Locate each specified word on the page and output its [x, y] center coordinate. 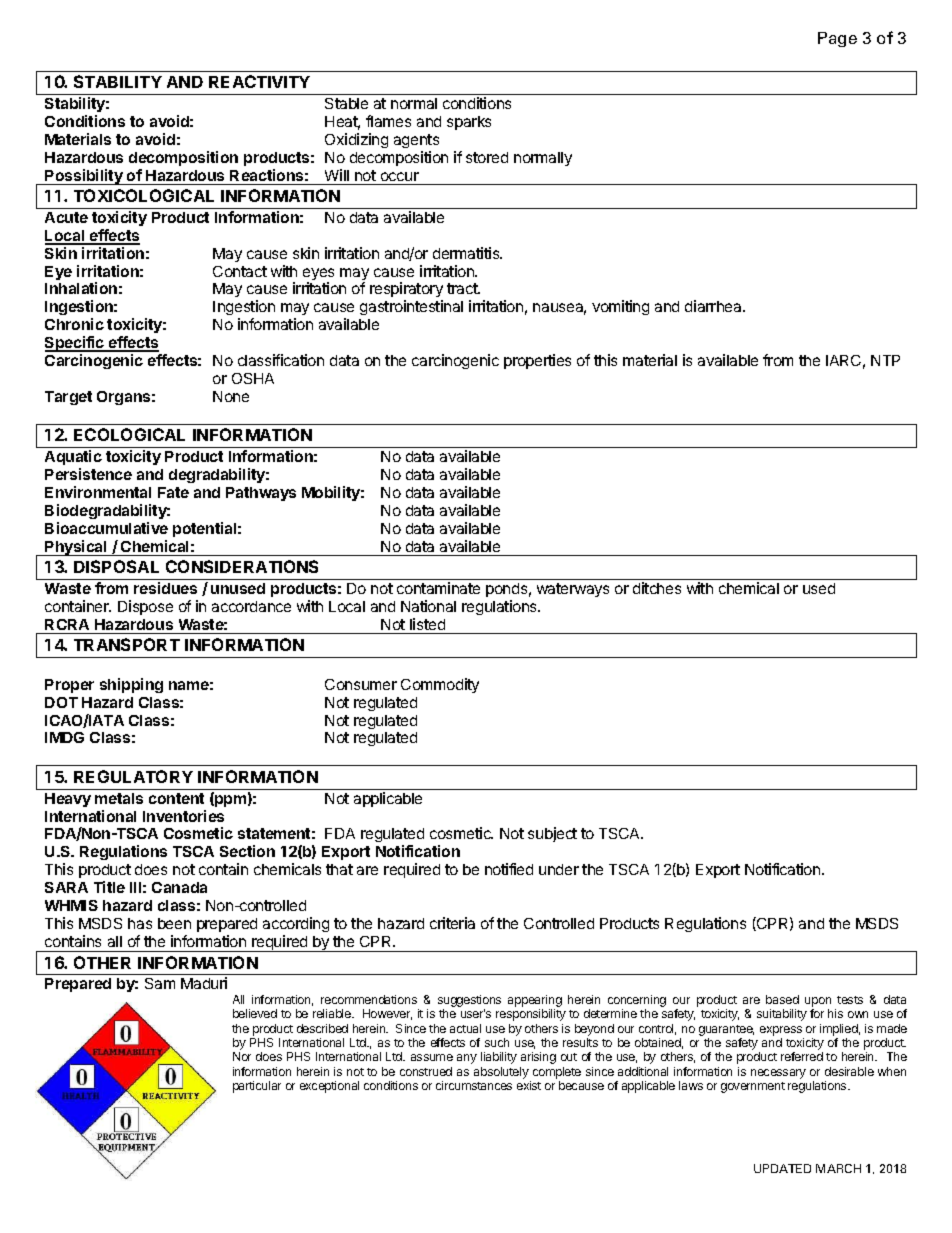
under [559, 869]
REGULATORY [133, 776]
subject [552, 834]
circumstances [474, 1085]
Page [837, 39]
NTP [885, 360]
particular [257, 1087]
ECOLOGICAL [129, 434]
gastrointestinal [411, 307]
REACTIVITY [259, 81]
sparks [469, 123]
